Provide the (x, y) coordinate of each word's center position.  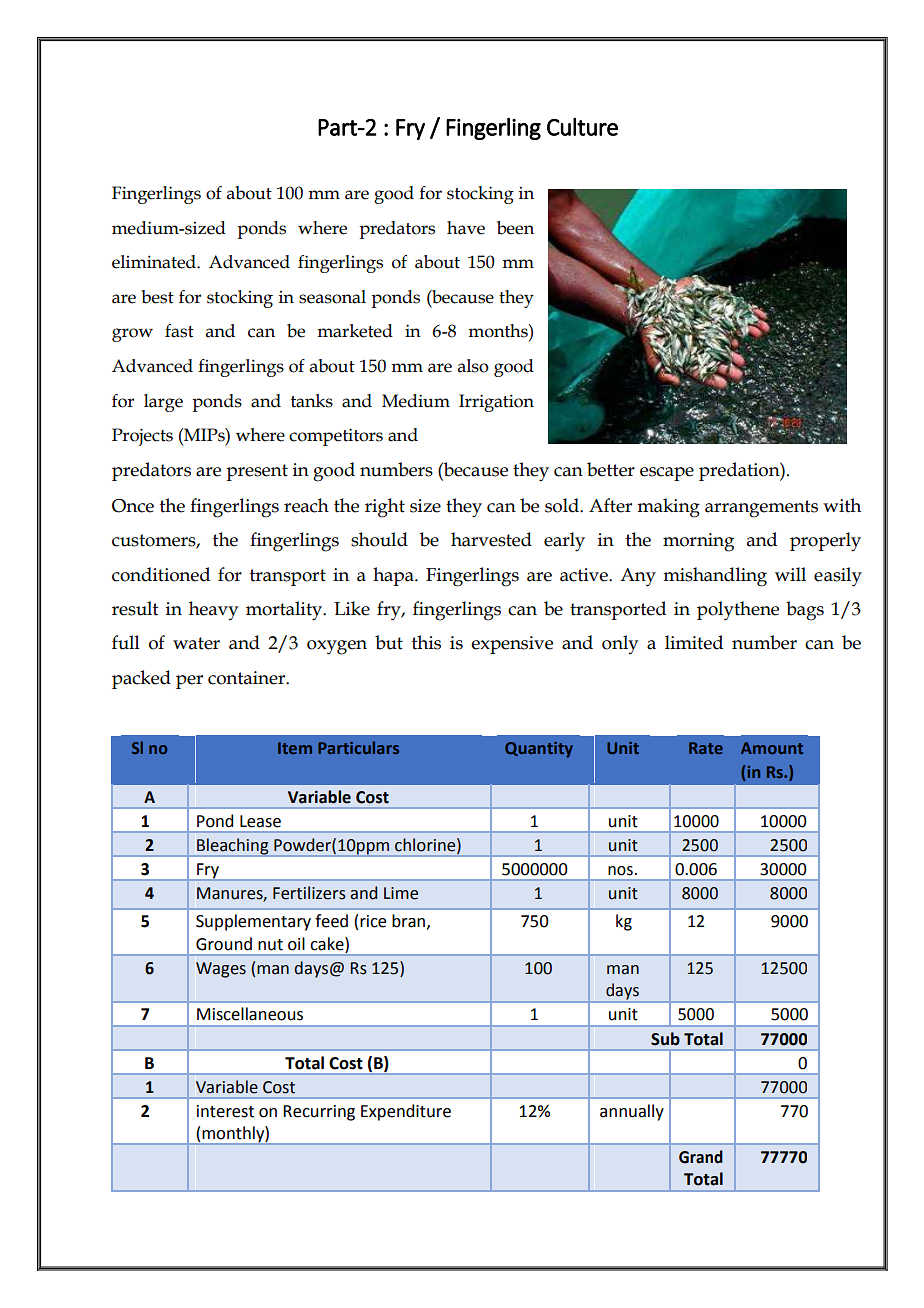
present (257, 472)
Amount (772, 748)
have (466, 228)
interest (225, 1111)
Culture (582, 127)
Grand (701, 1157)
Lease (260, 821)
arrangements (761, 509)
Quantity (539, 750)
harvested (491, 539)
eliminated (155, 262)
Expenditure (406, 1112)
